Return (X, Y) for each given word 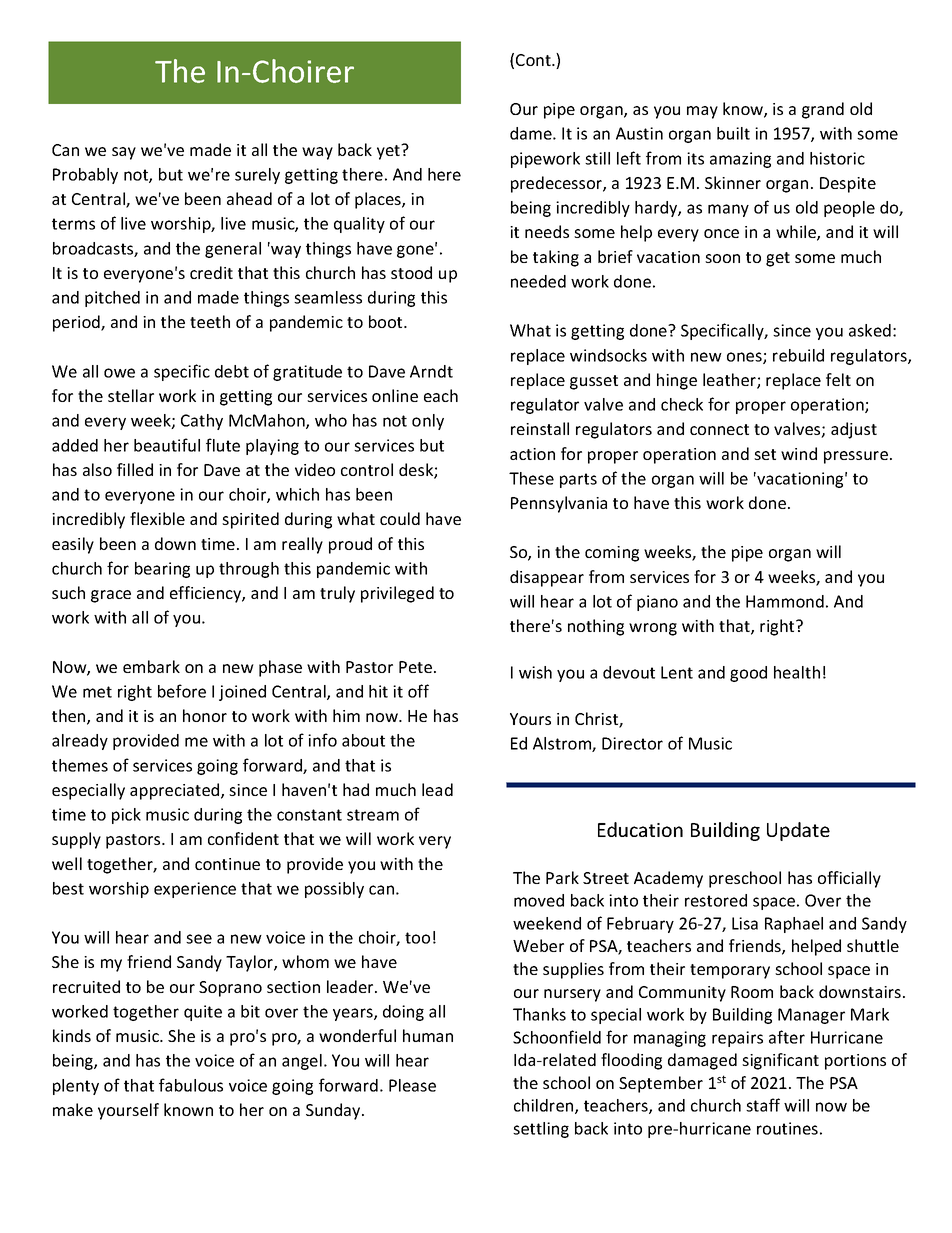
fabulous (191, 1085)
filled (135, 469)
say (124, 153)
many (728, 210)
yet (390, 152)
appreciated (176, 791)
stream (373, 815)
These (531, 478)
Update (798, 831)
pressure (856, 457)
